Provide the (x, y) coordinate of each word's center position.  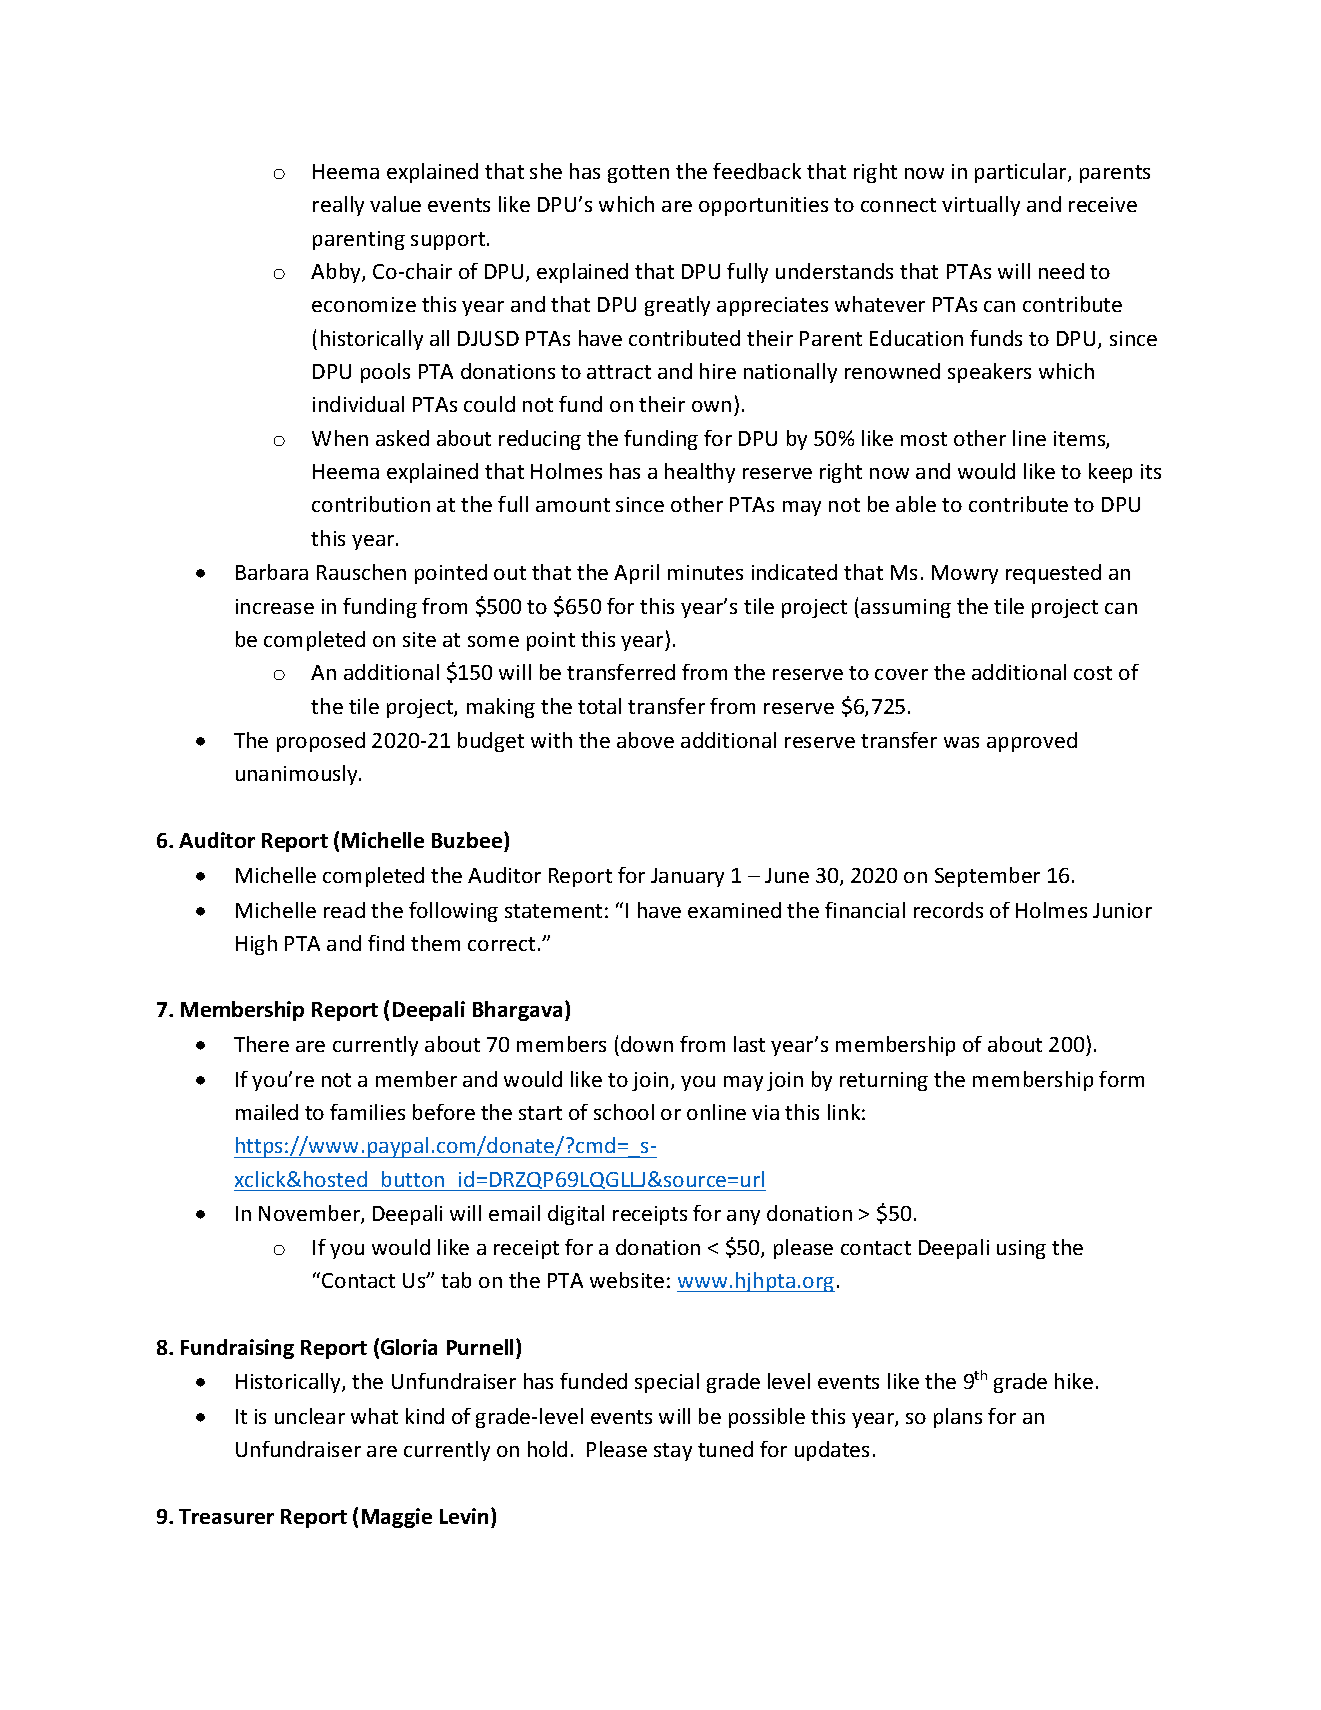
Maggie (397, 1518)
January (687, 877)
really (338, 206)
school (624, 1112)
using (1021, 1249)
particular (1022, 173)
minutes (705, 572)
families (367, 1112)
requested (1053, 574)
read (344, 910)
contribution (371, 504)
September (987, 877)
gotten (638, 174)
